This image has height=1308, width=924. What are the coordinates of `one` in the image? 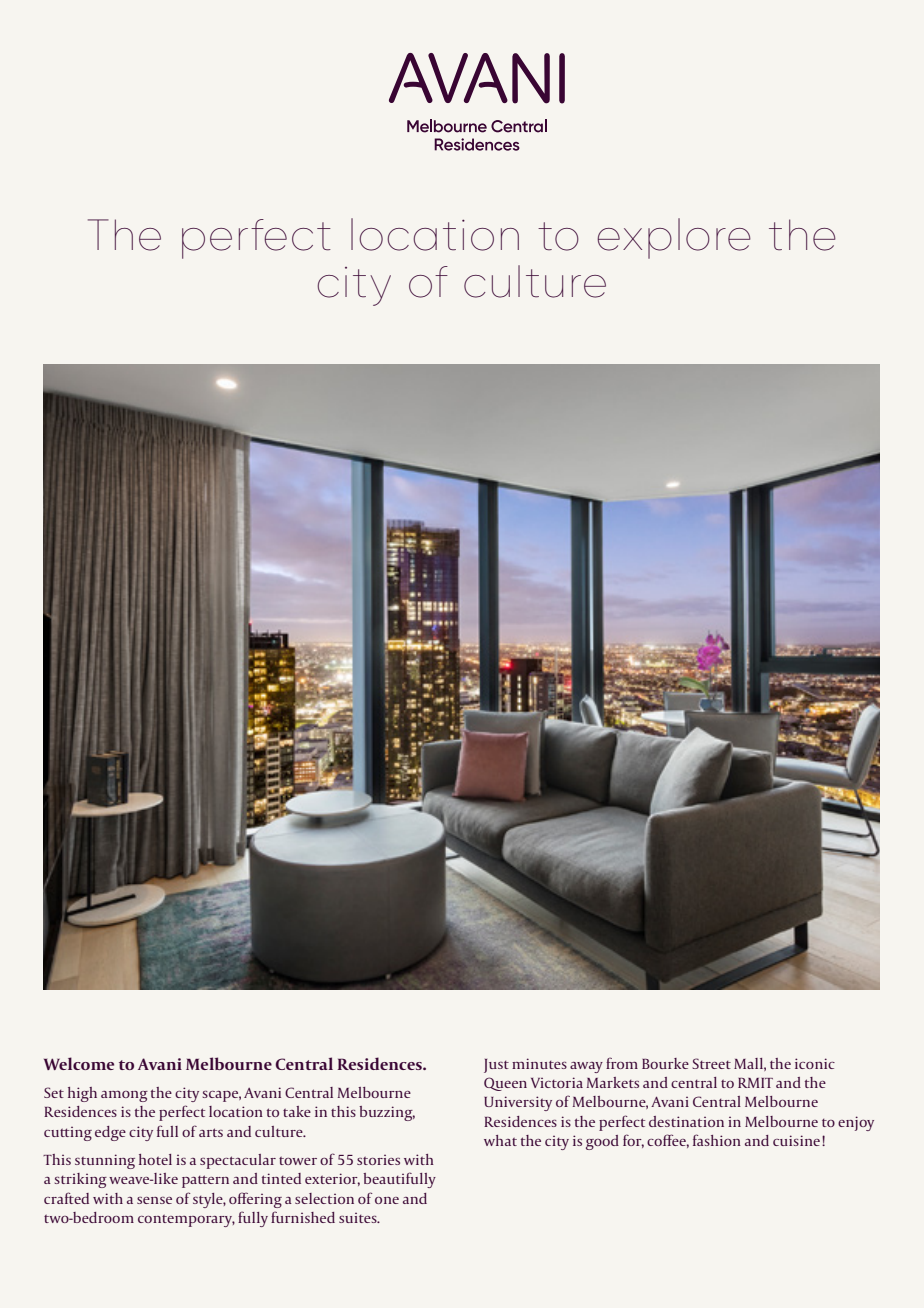 It's located at (387, 1200).
